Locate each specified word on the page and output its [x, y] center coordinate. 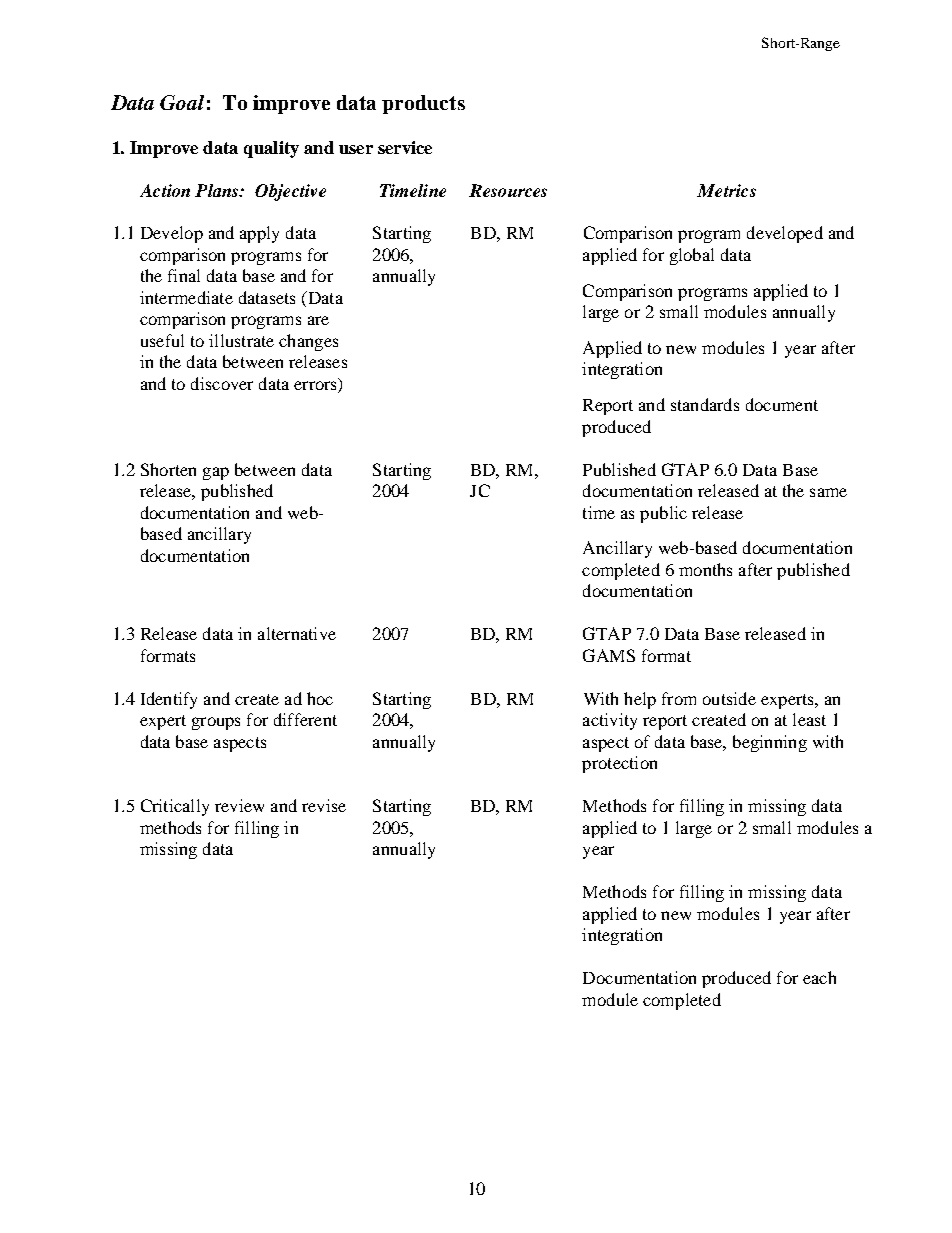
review [239, 805]
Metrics [726, 190]
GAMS [609, 655]
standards [705, 404]
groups [216, 723]
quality [271, 149]
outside [729, 698]
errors [315, 385]
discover [222, 383]
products [423, 104]
